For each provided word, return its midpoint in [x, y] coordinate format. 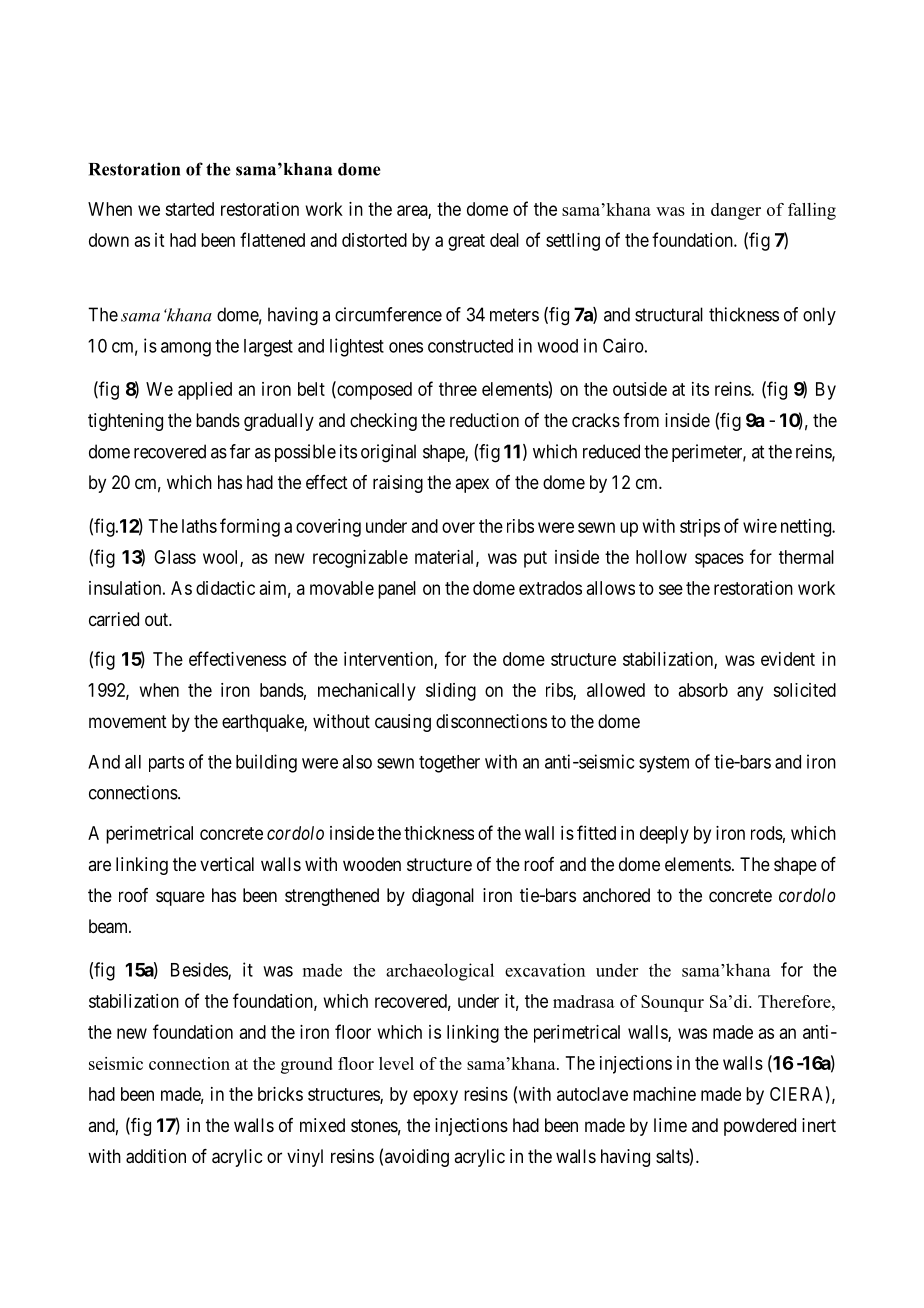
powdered [760, 1127]
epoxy [435, 1097]
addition [156, 1156]
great [466, 242]
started [189, 209]
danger [736, 211]
